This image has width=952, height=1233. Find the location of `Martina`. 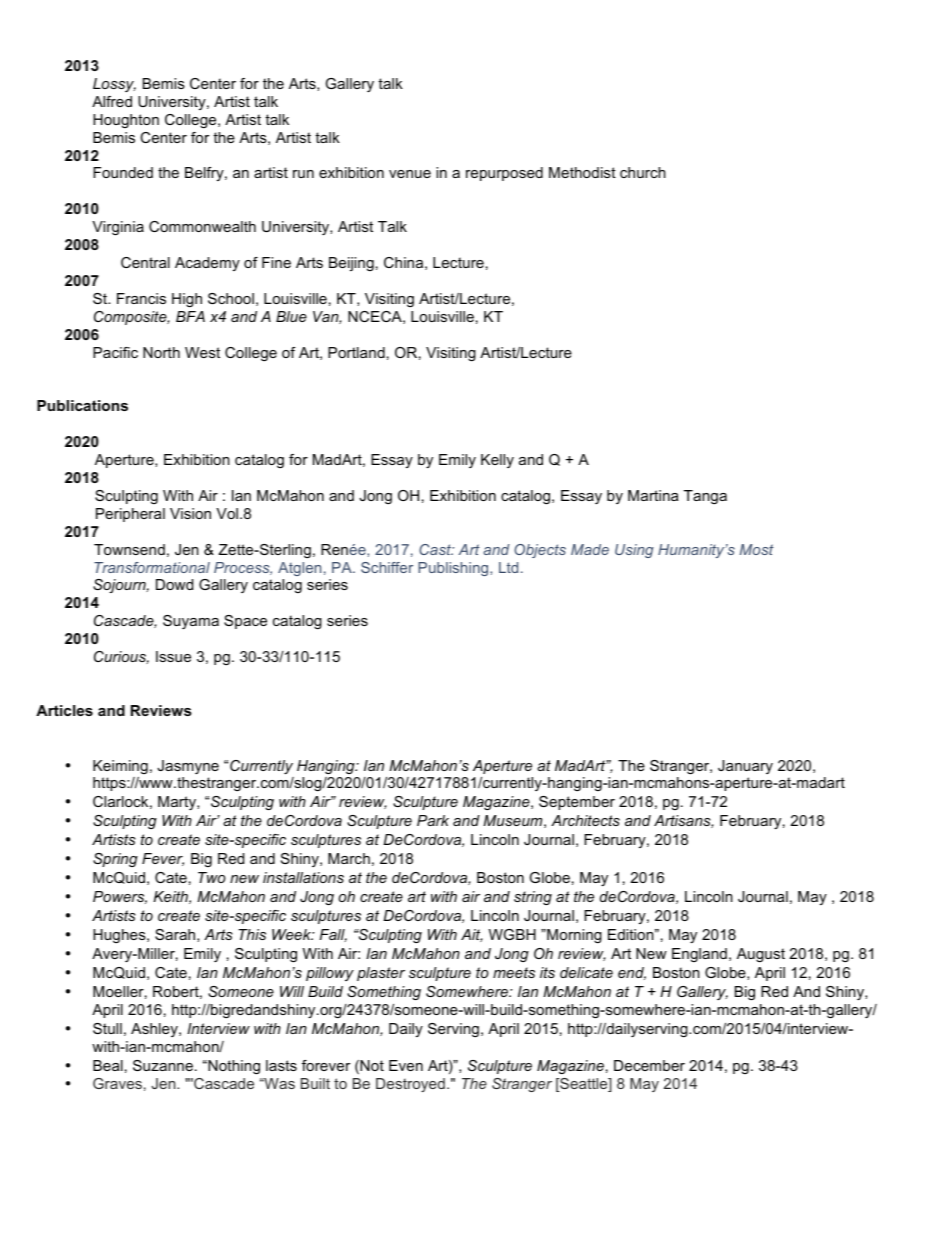

Martina is located at coordinates (653, 495).
